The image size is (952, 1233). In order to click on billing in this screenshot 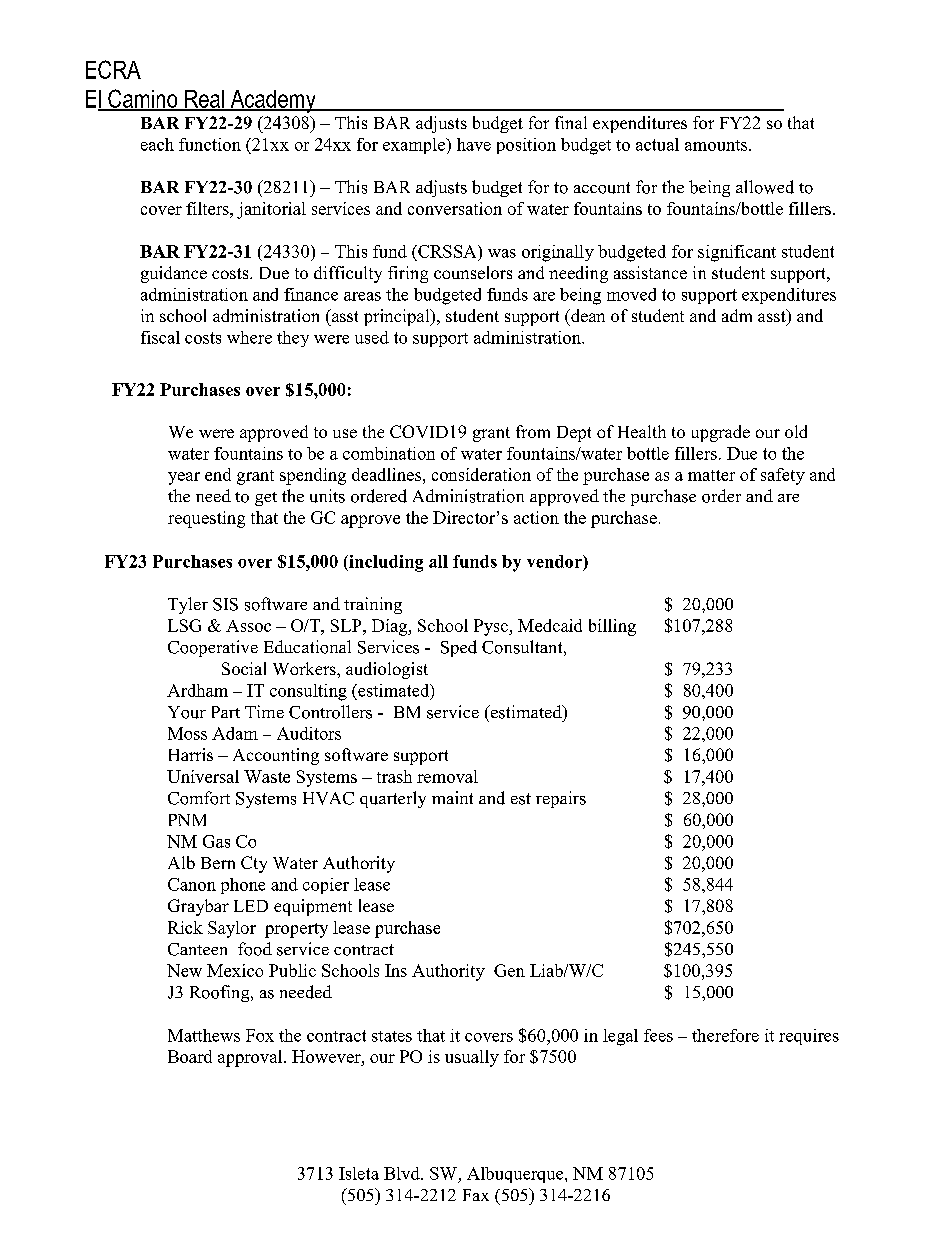, I will do `click(612, 627)`.
